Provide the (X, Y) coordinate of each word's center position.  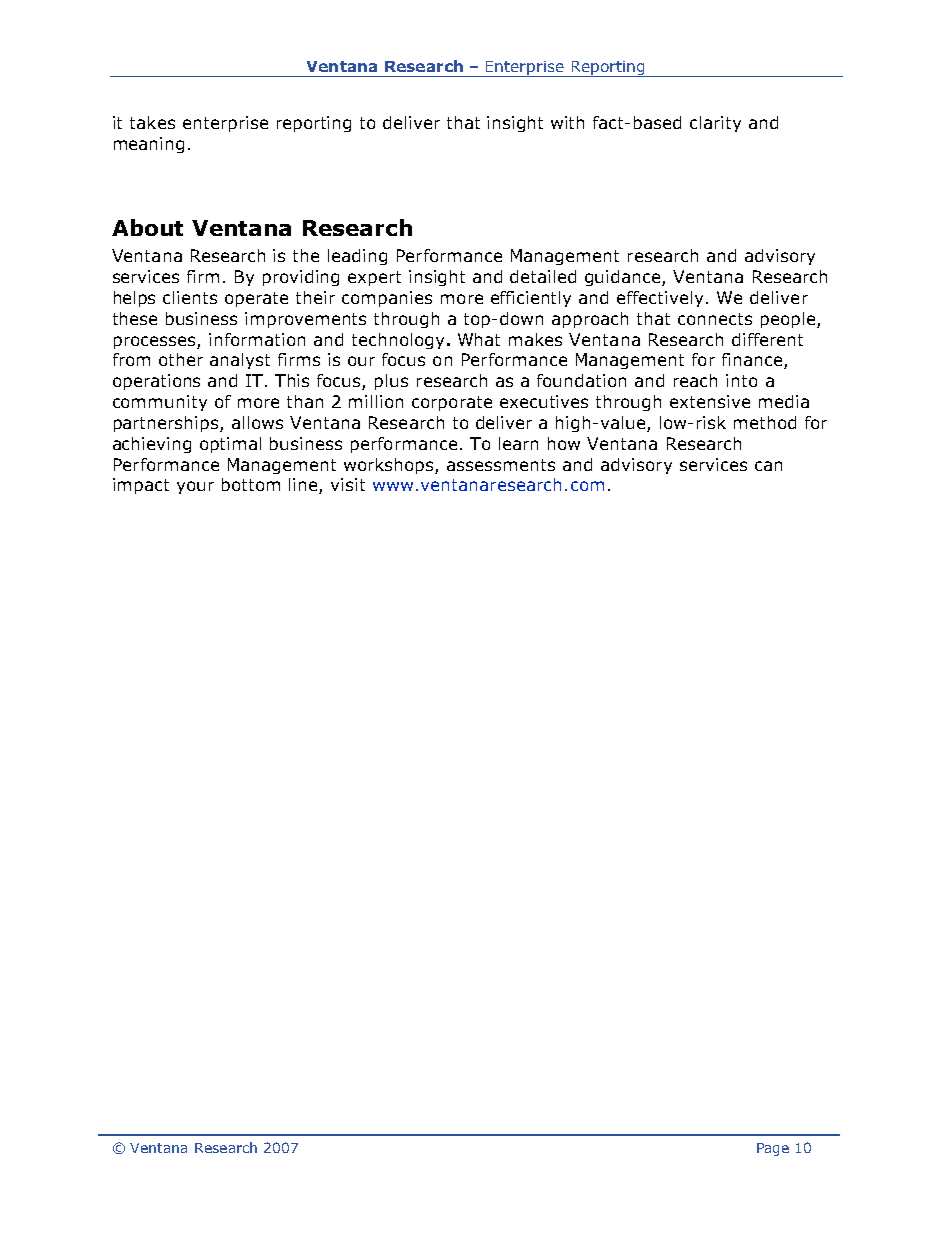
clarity (715, 124)
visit (348, 484)
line (304, 486)
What (479, 339)
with (567, 122)
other (181, 359)
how (564, 443)
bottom (251, 484)
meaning (149, 145)
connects (715, 319)
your (195, 487)
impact (141, 486)
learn (518, 443)
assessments (501, 465)
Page (773, 1149)
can (768, 466)
